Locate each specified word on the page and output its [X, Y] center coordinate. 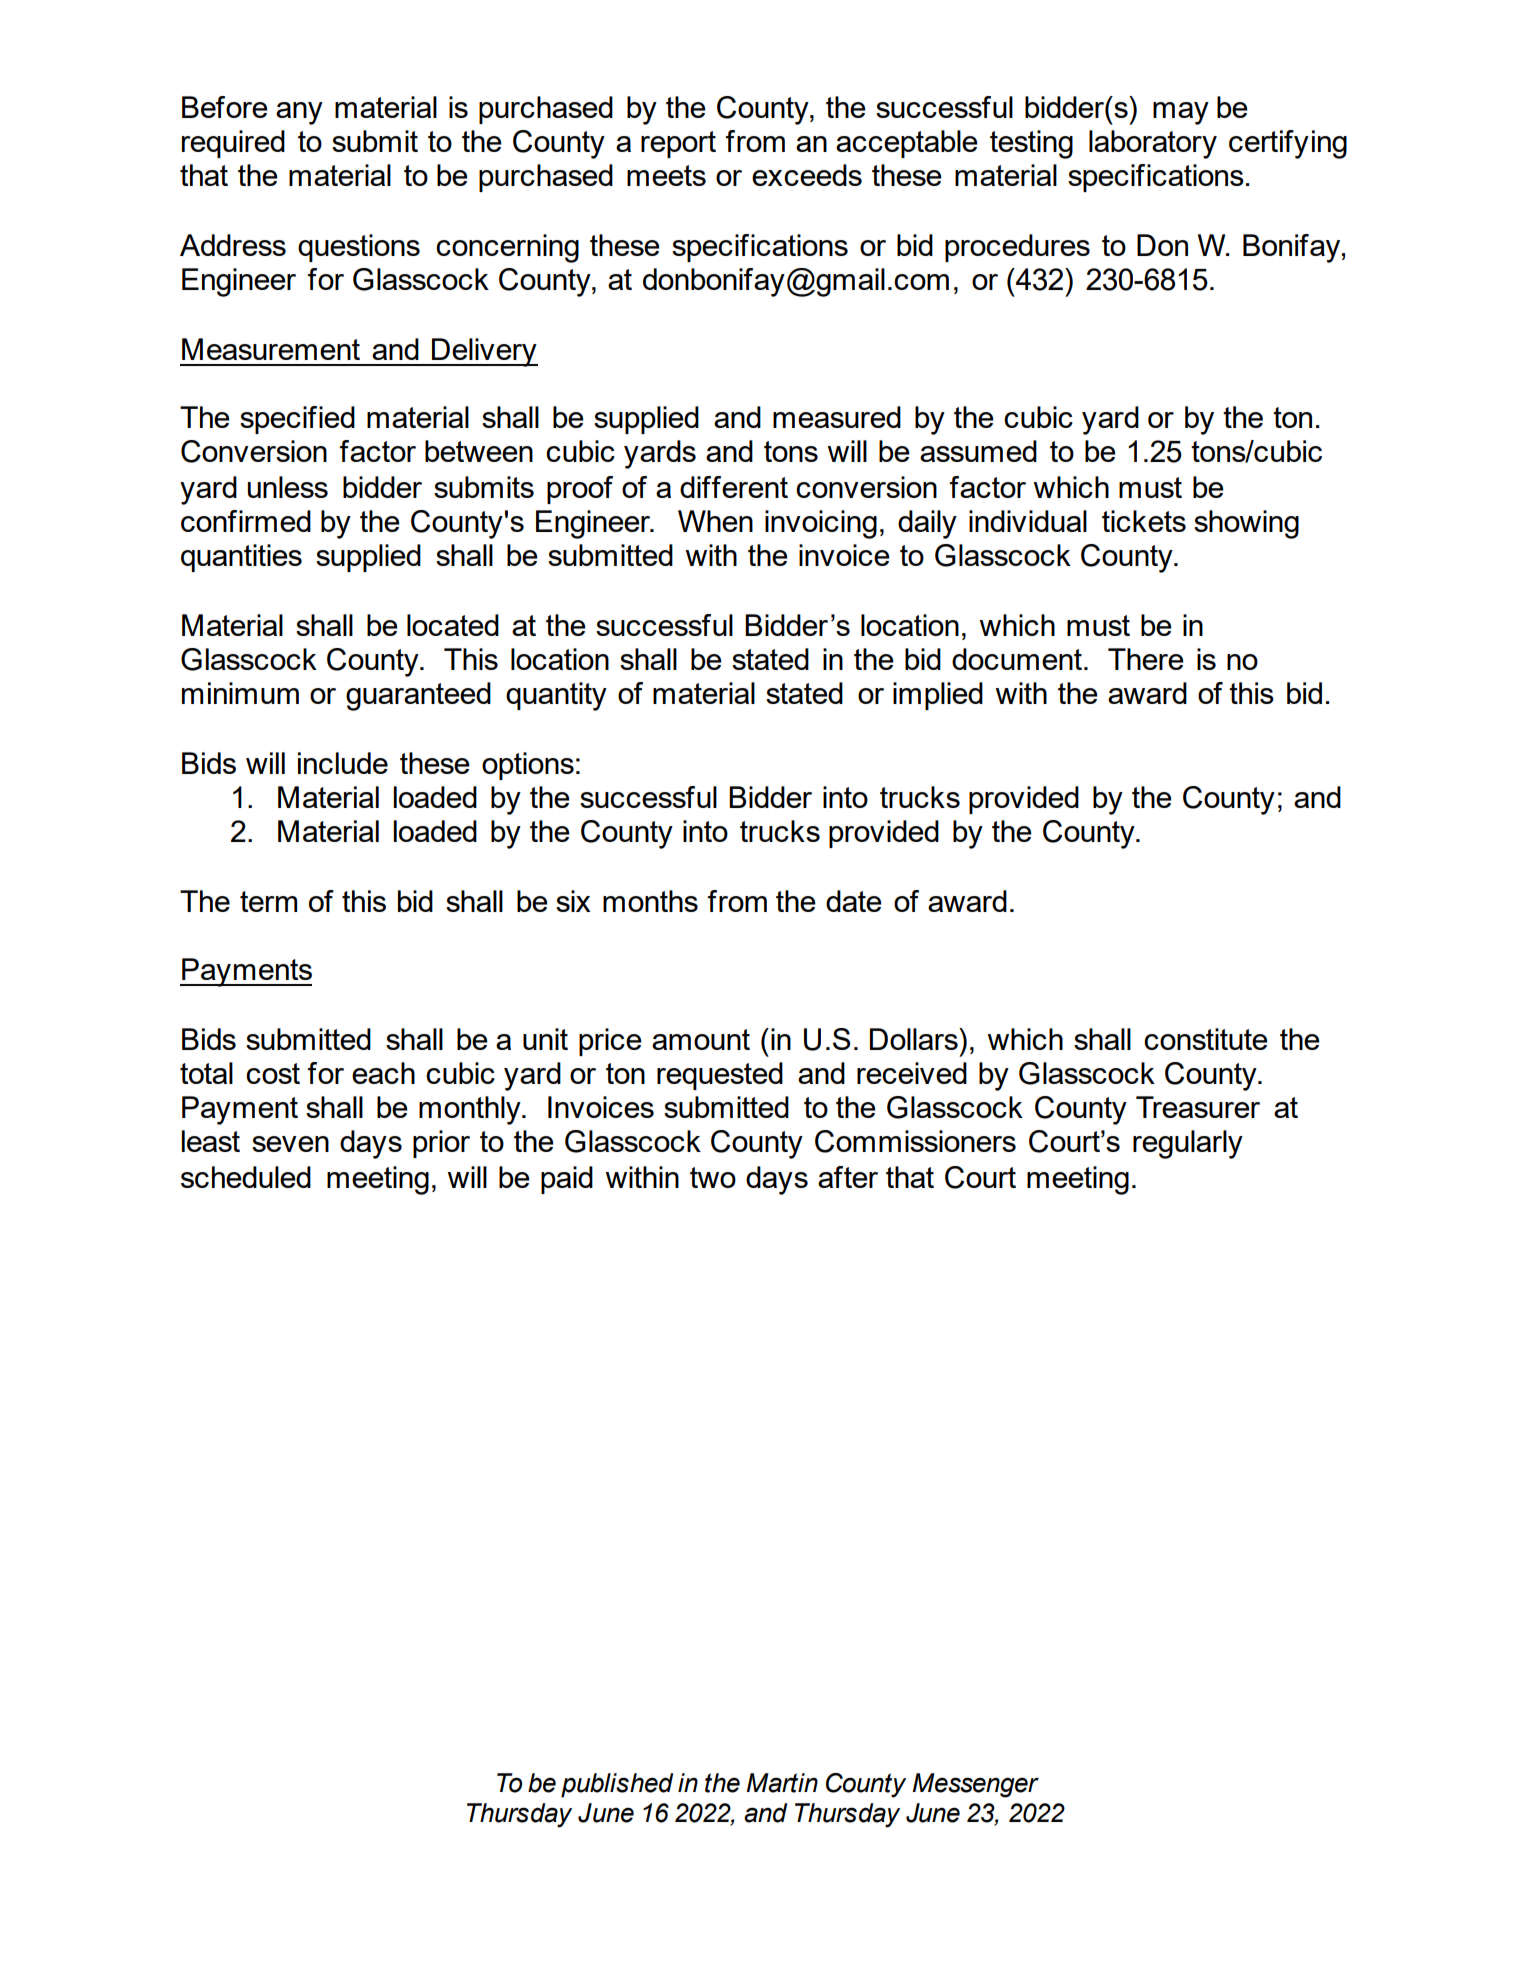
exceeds [807, 175]
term [268, 901]
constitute [1206, 1039]
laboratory [1153, 144]
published [617, 1785]
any [299, 113]
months [650, 901]
